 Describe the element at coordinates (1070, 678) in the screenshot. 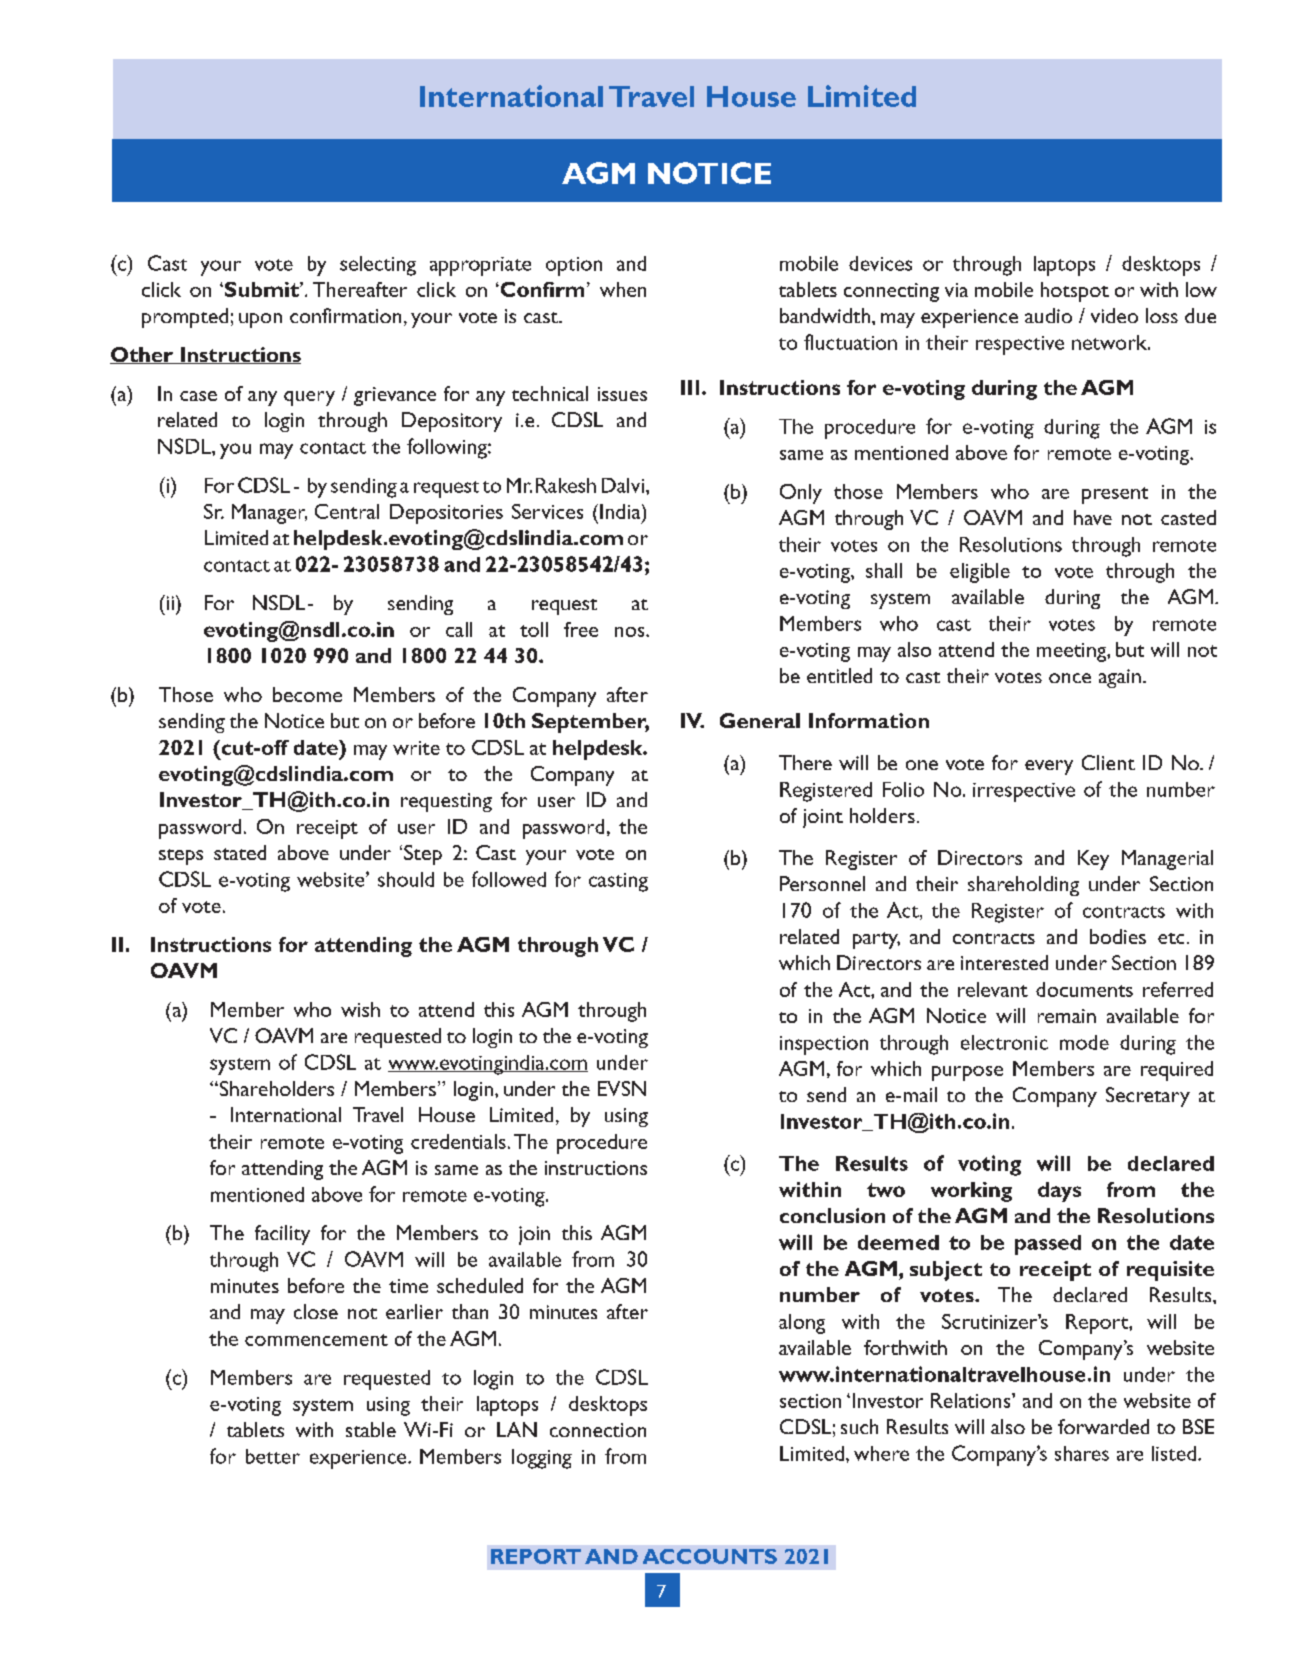

I see `once` at that location.
